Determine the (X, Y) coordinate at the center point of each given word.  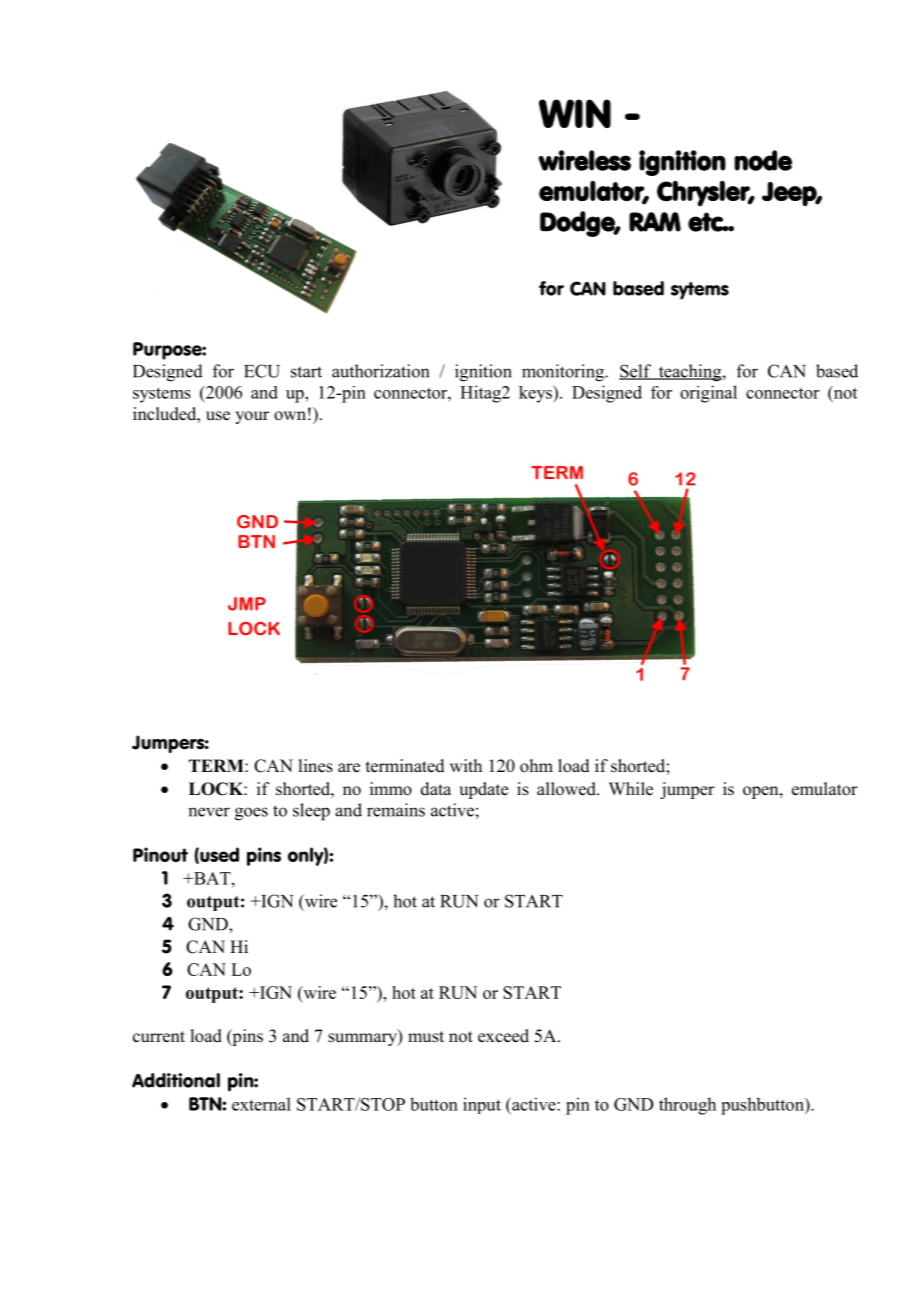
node (763, 160)
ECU (262, 371)
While (631, 789)
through (687, 1106)
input (482, 1105)
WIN (575, 113)
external (261, 1104)
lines (315, 766)
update (483, 790)
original (708, 394)
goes (251, 814)
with (466, 765)
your (252, 417)
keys (536, 394)
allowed (567, 789)
